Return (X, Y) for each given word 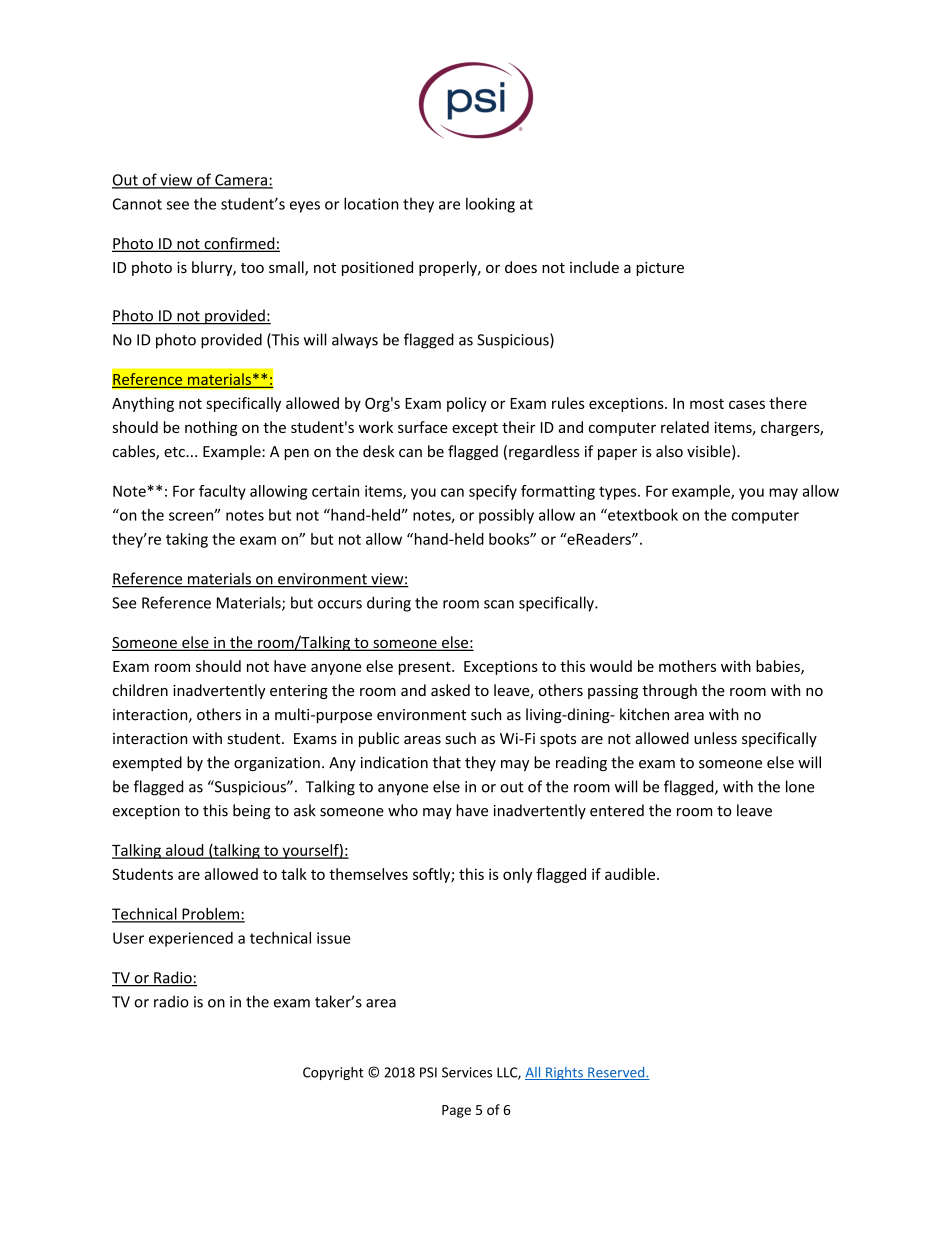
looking (490, 205)
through (669, 691)
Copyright (333, 1073)
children (140, 690)
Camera (241, 181)
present (426, 668)
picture (660, 269)
